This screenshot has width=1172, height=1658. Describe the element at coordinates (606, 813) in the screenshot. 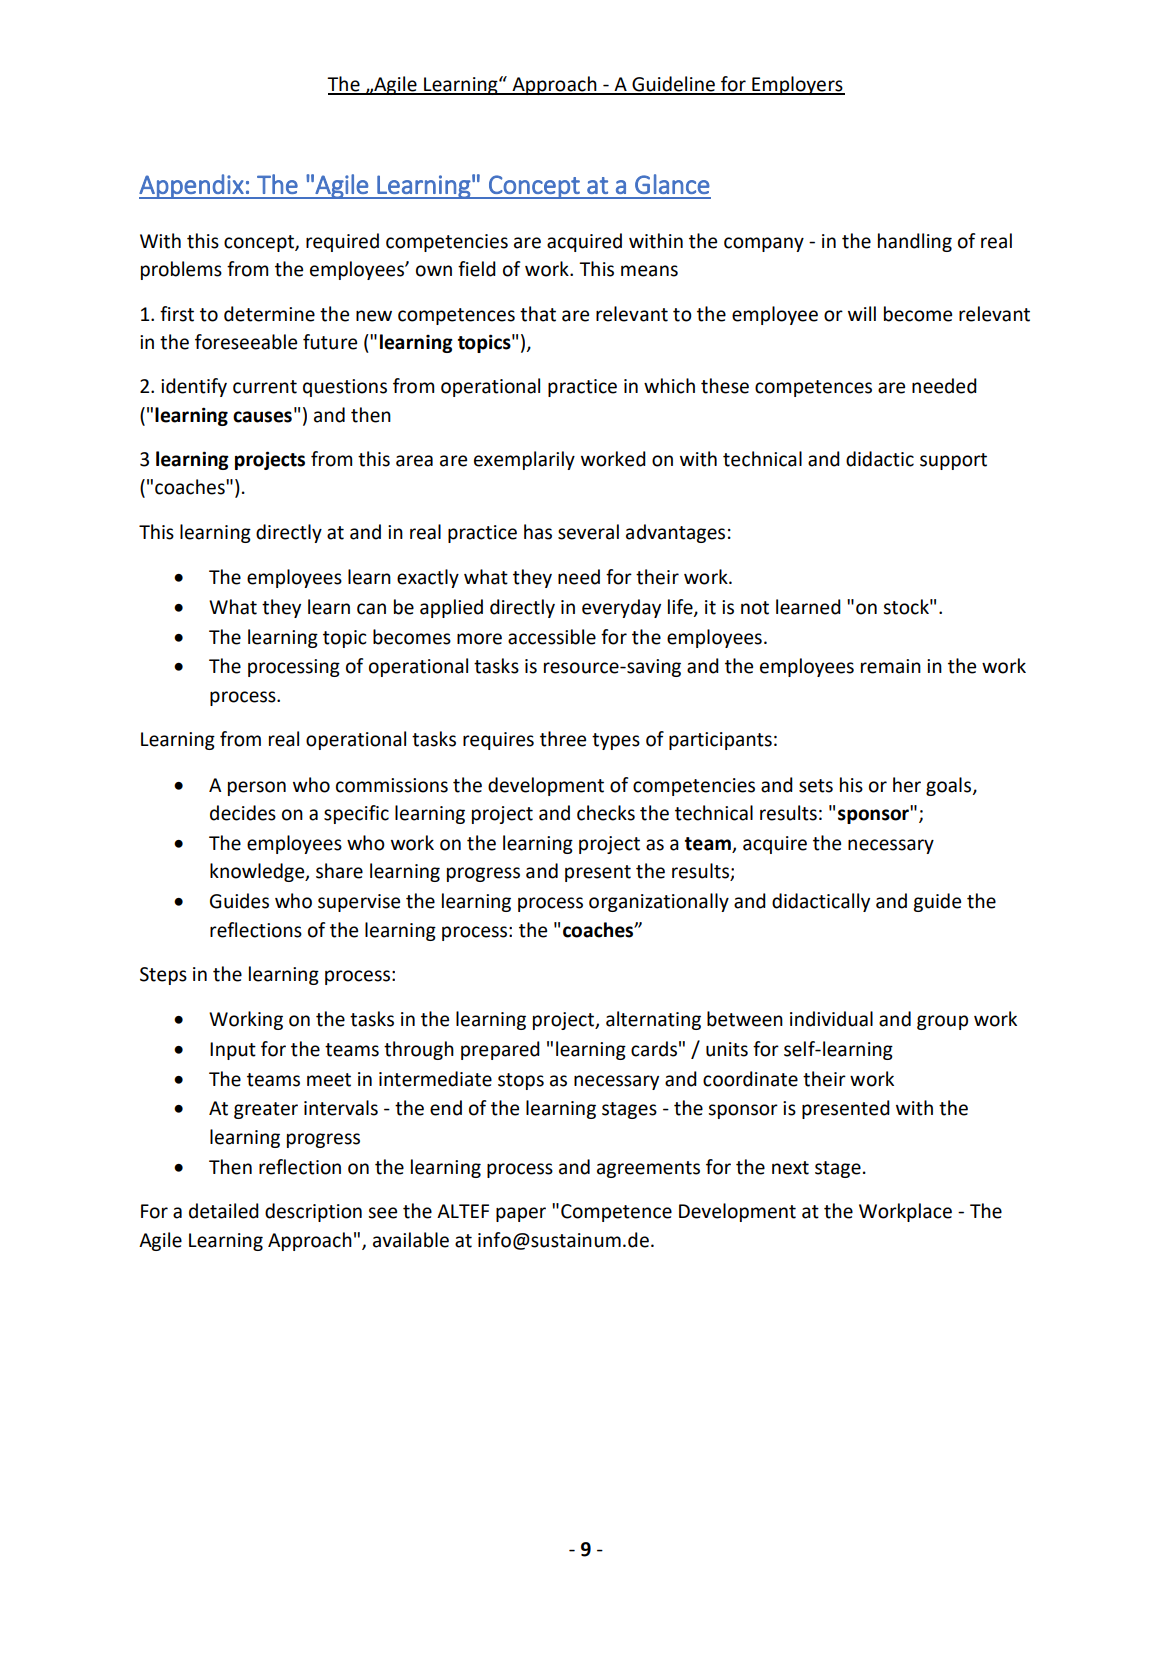

I see `checks` at that location.
